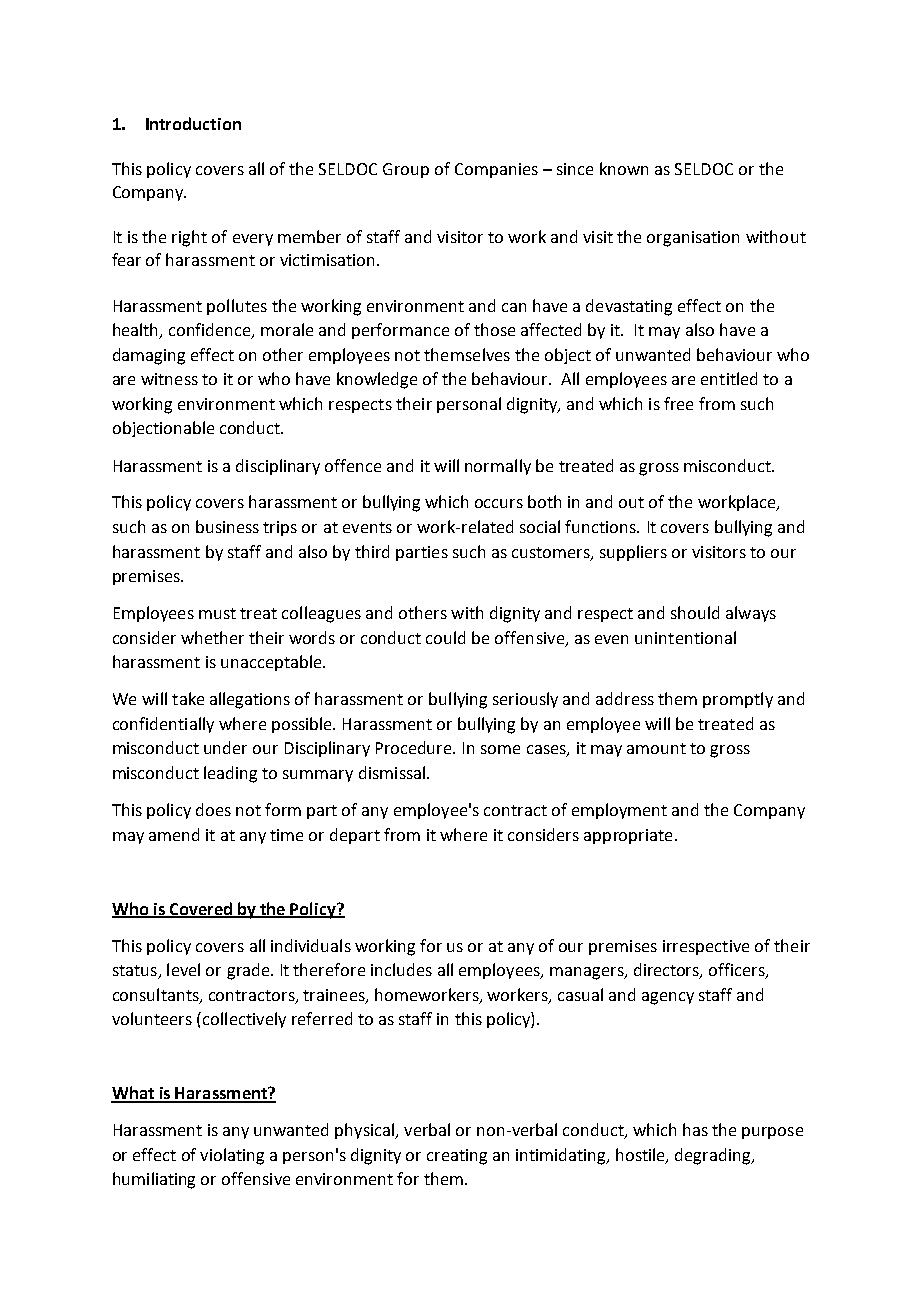 The height and width of the screenshot is (1308, 924). Describe the element at coordinates (678, 403) in the screenshot. I see `free` at that location.
